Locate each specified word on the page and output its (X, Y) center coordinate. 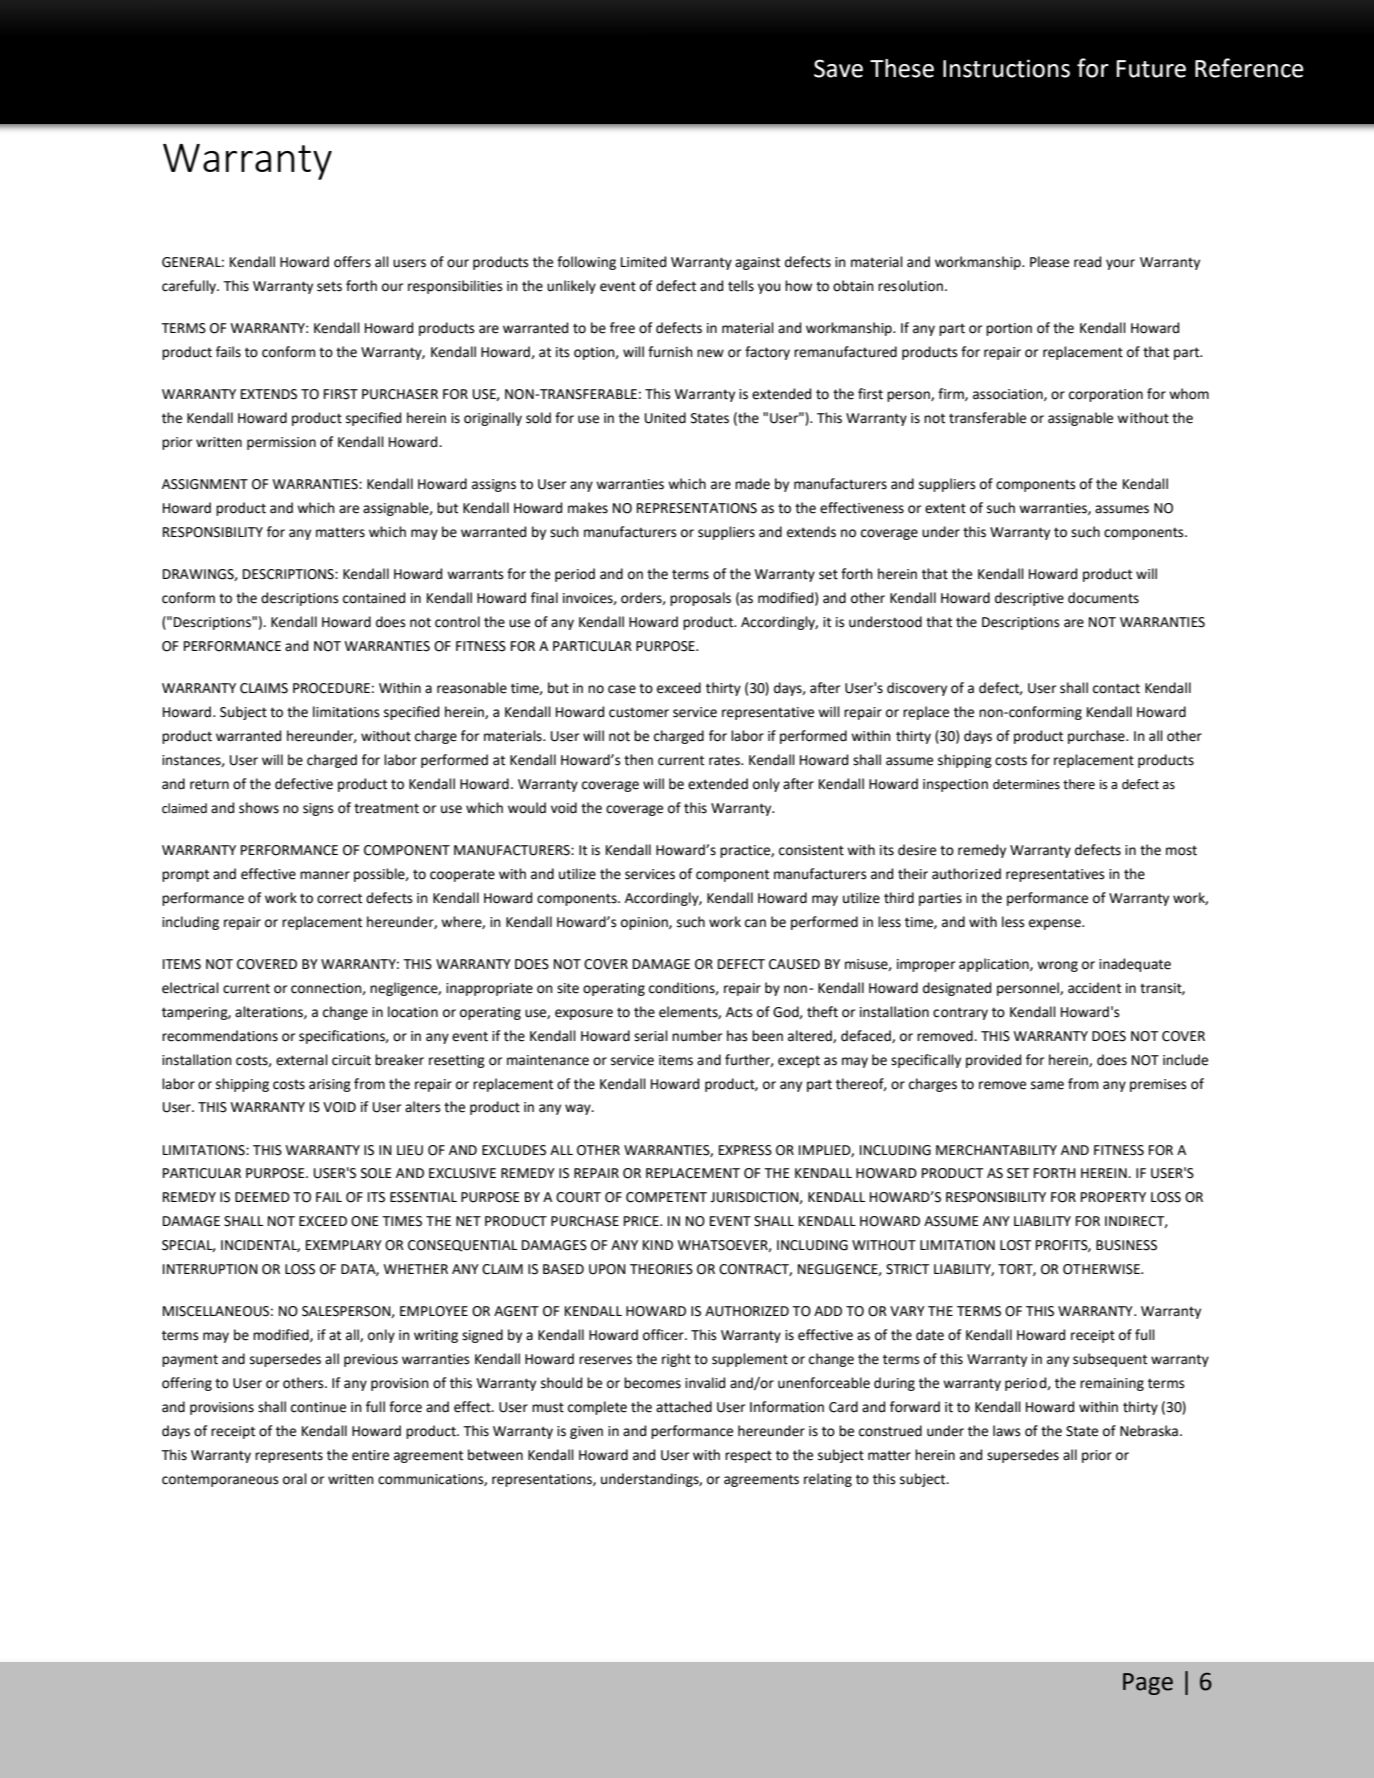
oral (295, 1479)
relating (828, 1480)
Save (838, 68)
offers (352, 262)
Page (1148, 1684)
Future (1151, 69)
